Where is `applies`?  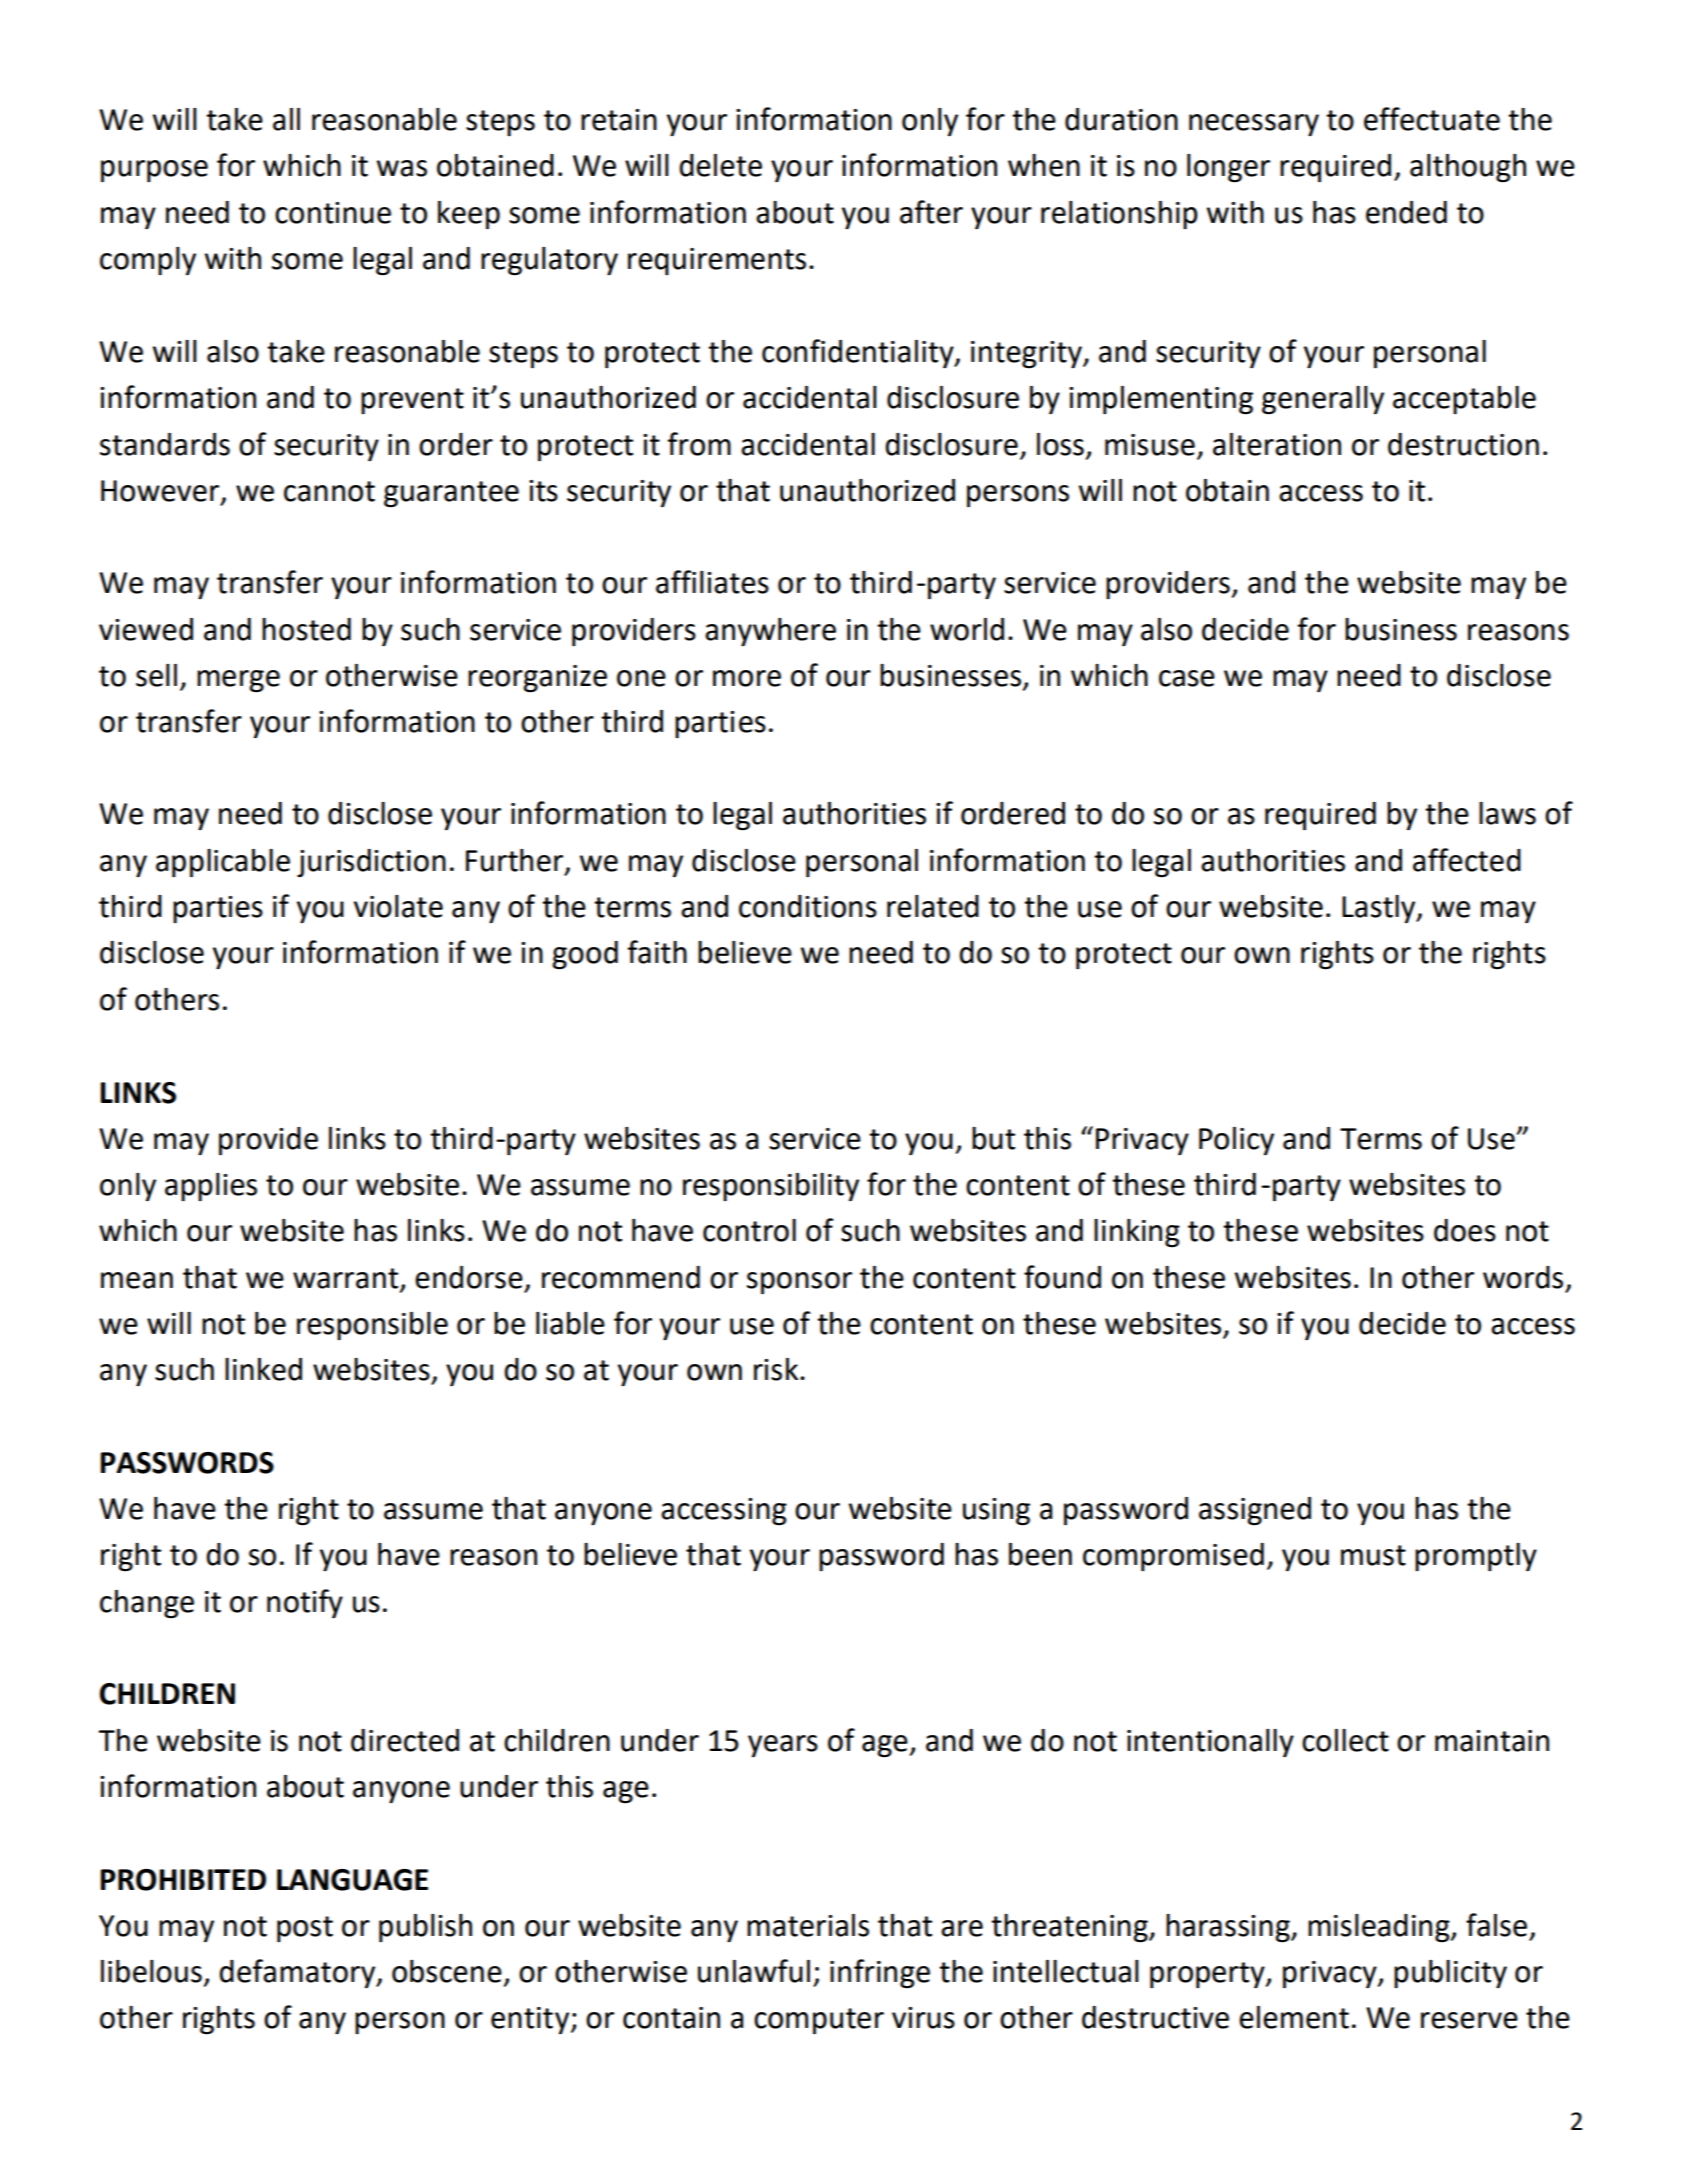
applies is located at coordinates (211, 1187).
